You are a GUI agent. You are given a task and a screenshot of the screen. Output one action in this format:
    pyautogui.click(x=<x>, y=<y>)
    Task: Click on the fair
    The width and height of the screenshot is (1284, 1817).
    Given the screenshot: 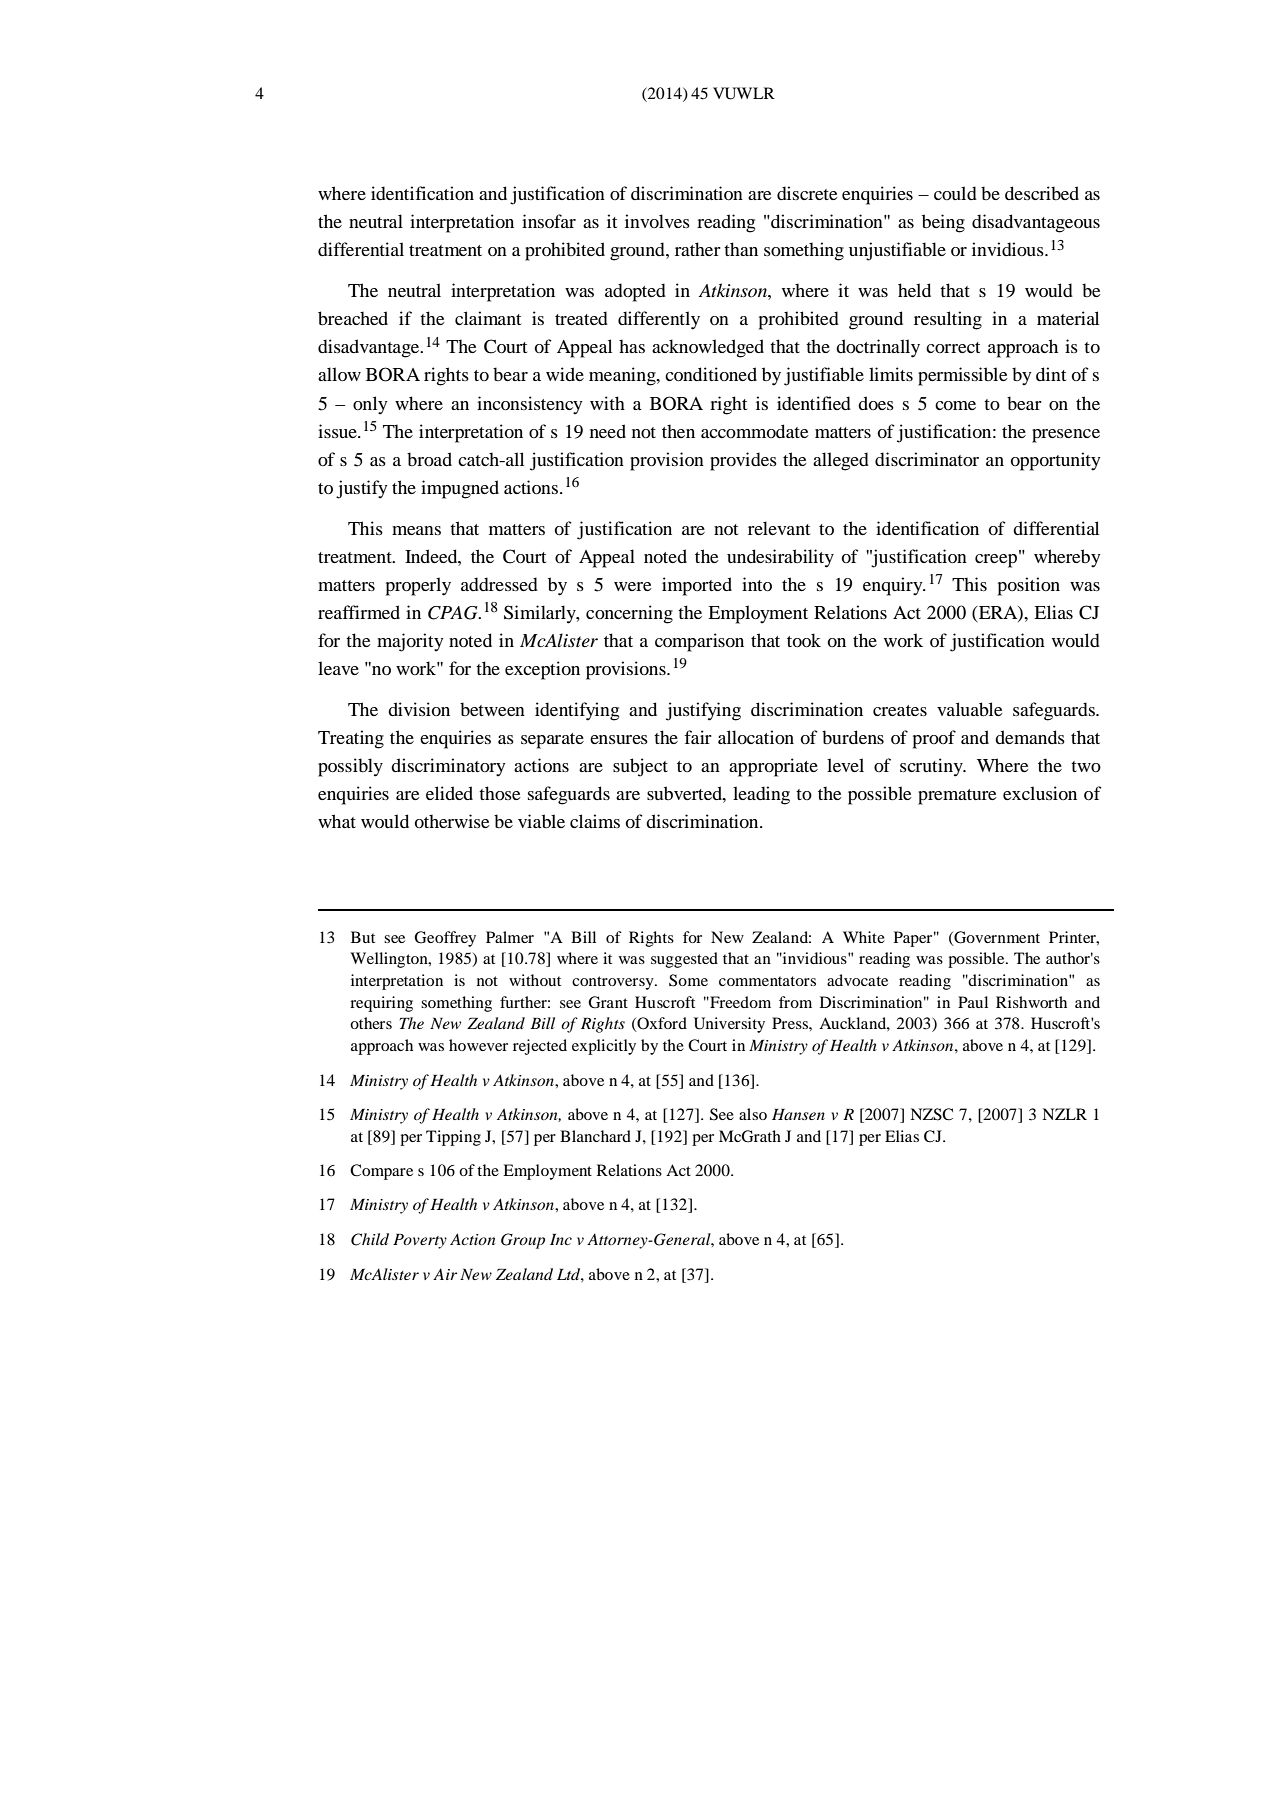 What is the action you would take?
    pyautogui.click(x=698, y=737)
